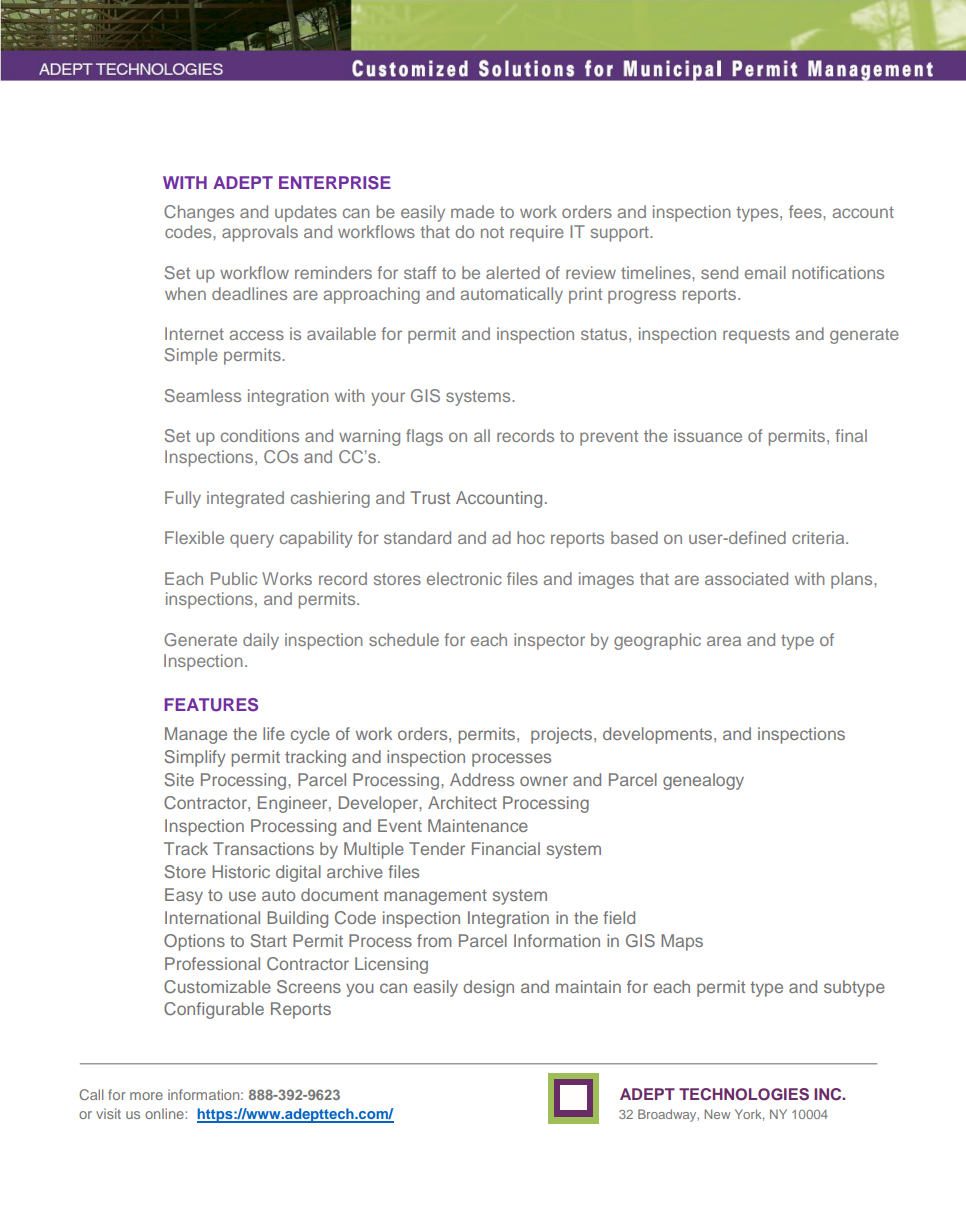  Describe the element at coordinates (682, 942) in the page. I see `Maps` at that location.
